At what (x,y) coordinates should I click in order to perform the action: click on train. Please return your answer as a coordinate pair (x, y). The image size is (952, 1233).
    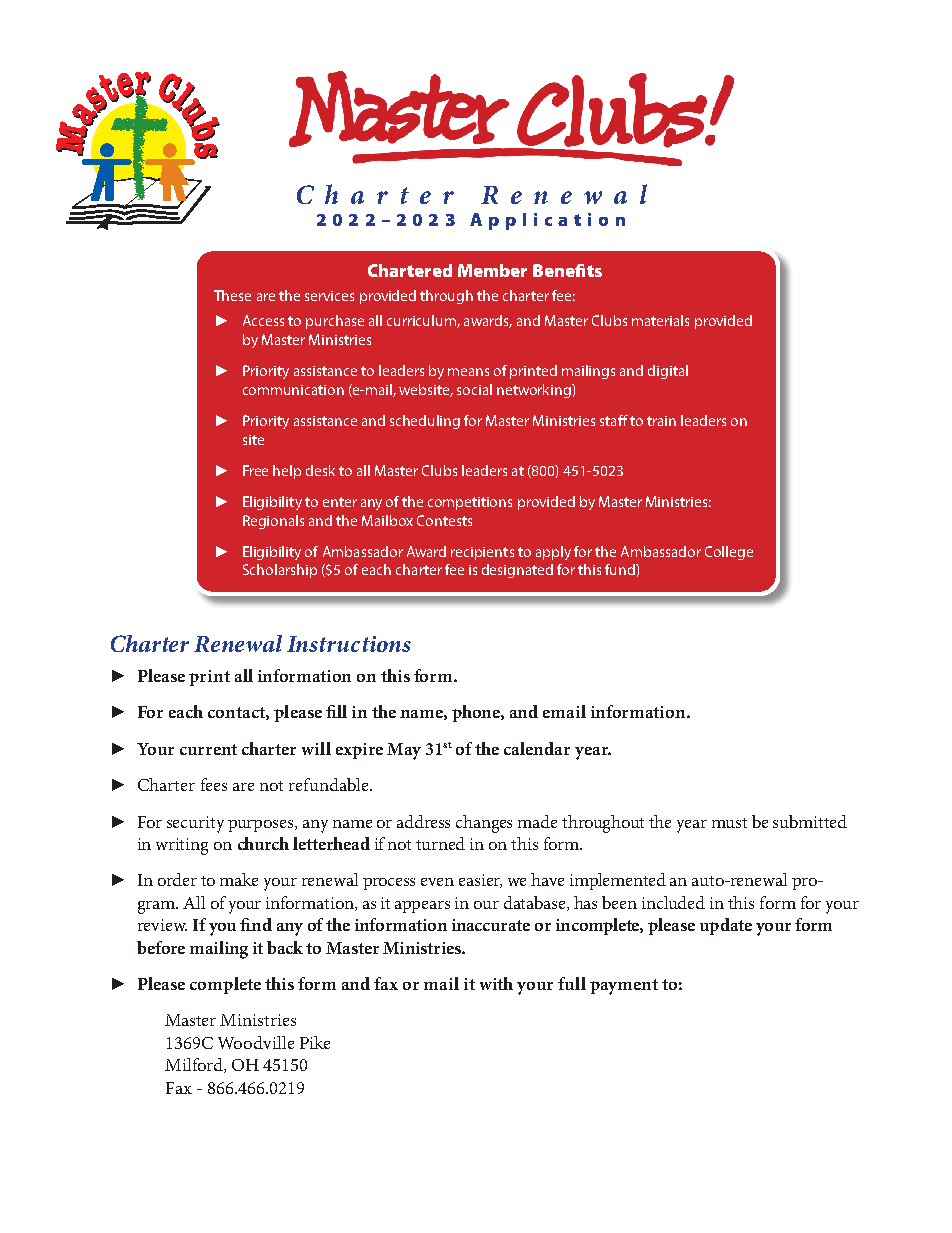
    Looking at the image, I should click on (661, 421).
